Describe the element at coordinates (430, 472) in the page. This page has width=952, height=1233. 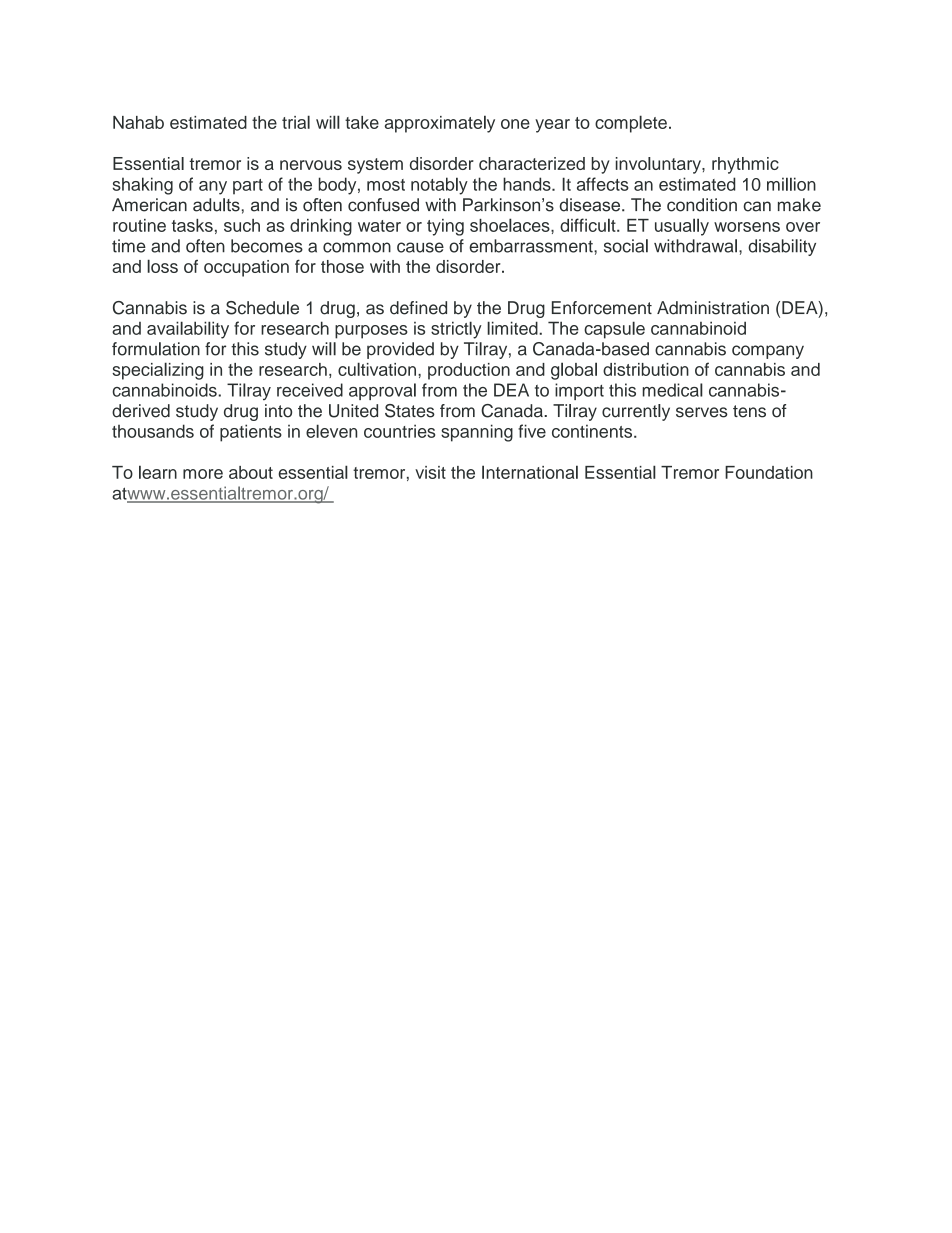
I see `visit` at that location.
